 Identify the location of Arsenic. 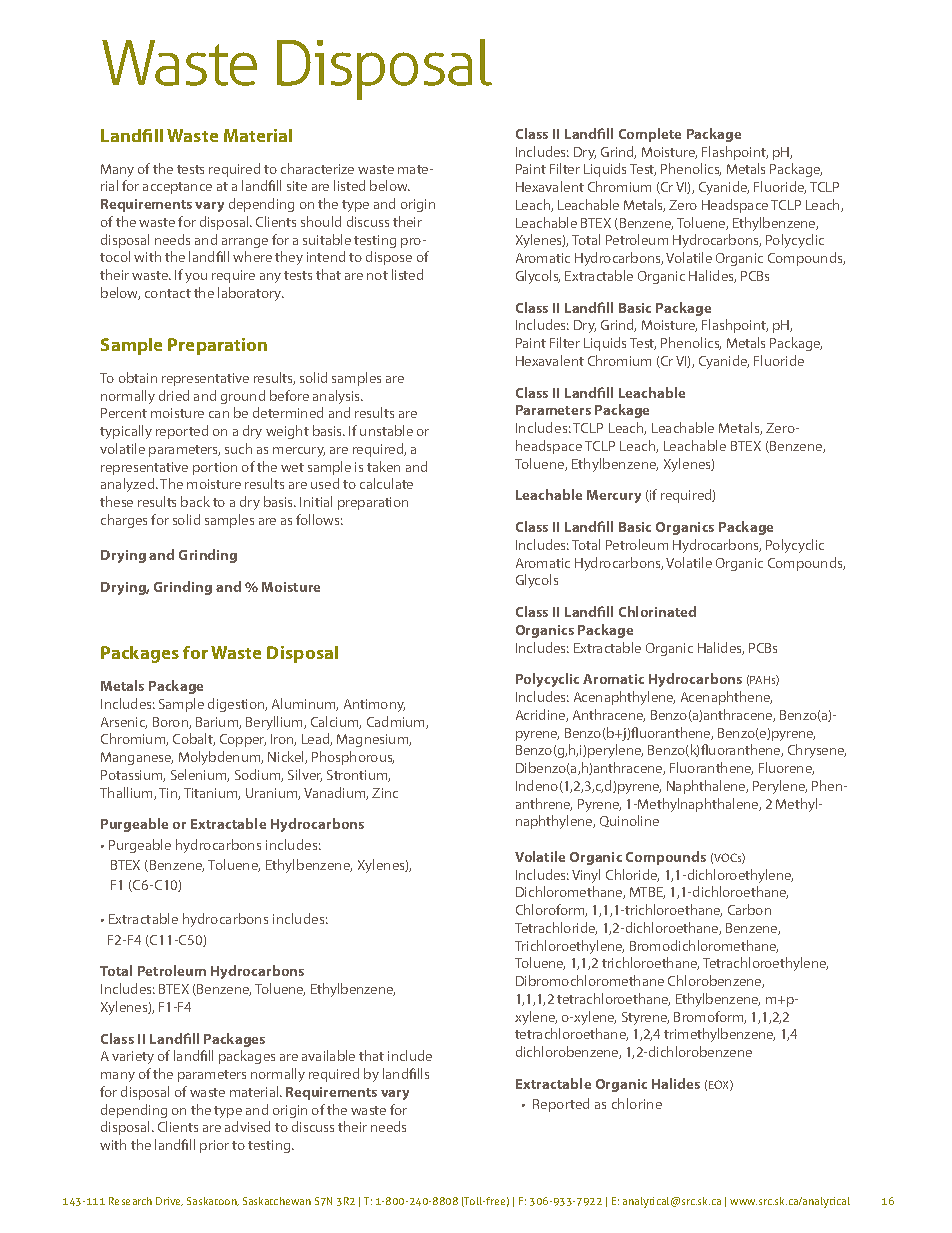
(124, 723).
